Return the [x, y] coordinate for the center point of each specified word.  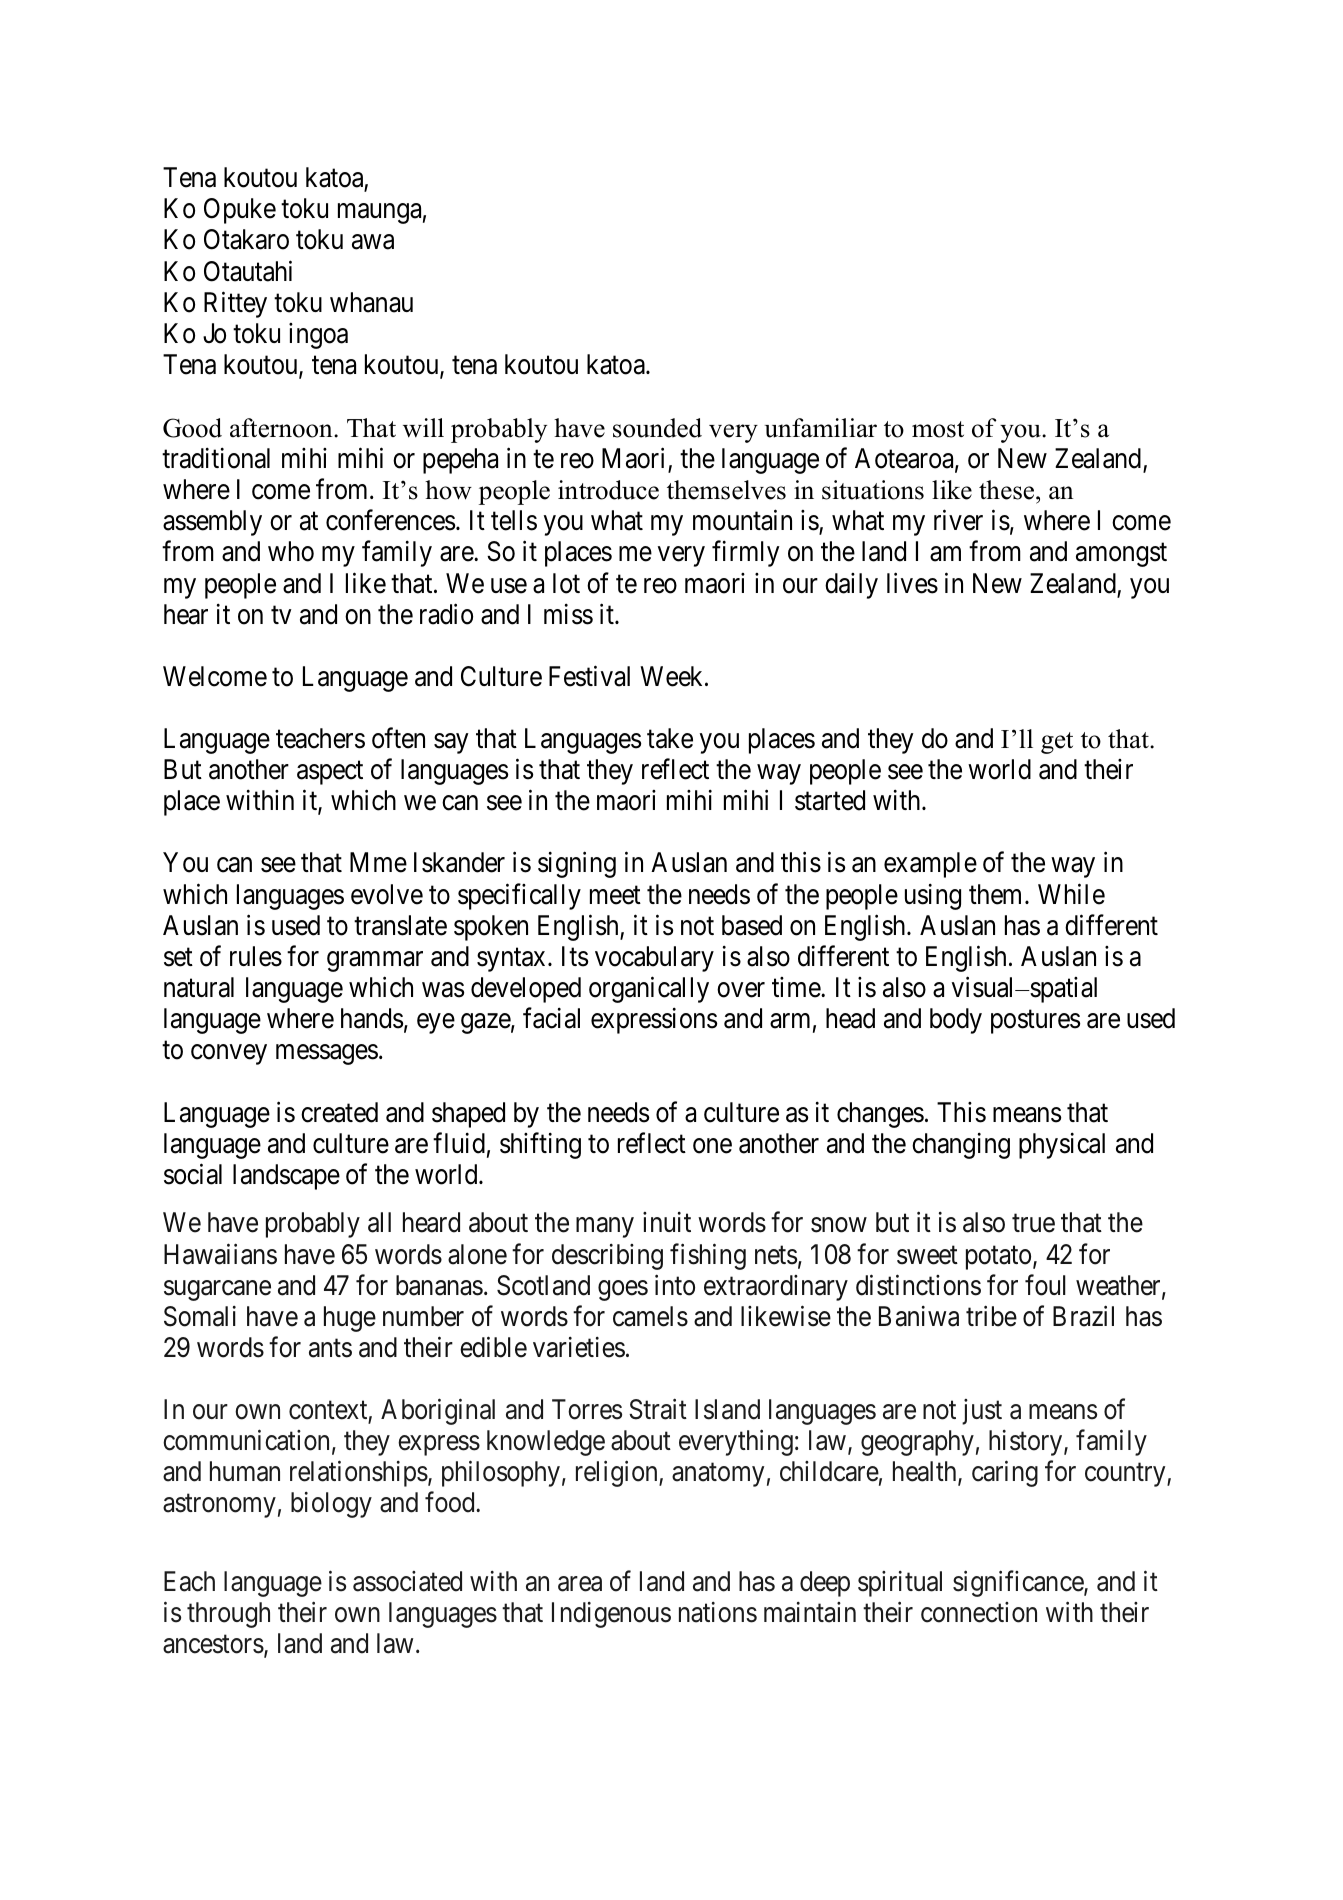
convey [229, 1055]
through [228, 1615]
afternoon [282, 428]
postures [1035, 1022]
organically [649, 990]
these [1008, 490]
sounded [657, 428]
